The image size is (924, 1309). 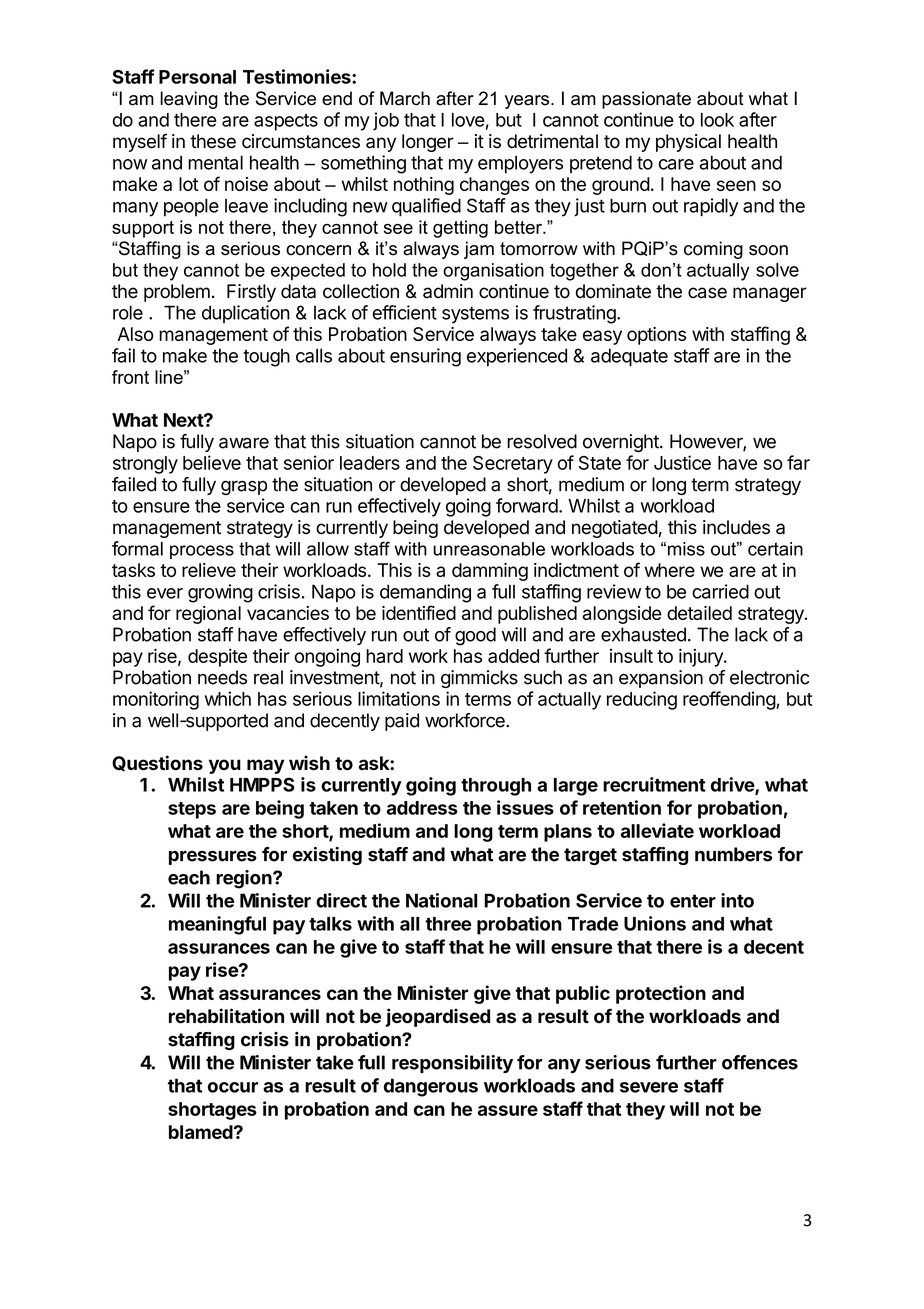 What do you see at coordinates (220, 593) in the document?
I see `growing` at bounding box center [220, 593].
